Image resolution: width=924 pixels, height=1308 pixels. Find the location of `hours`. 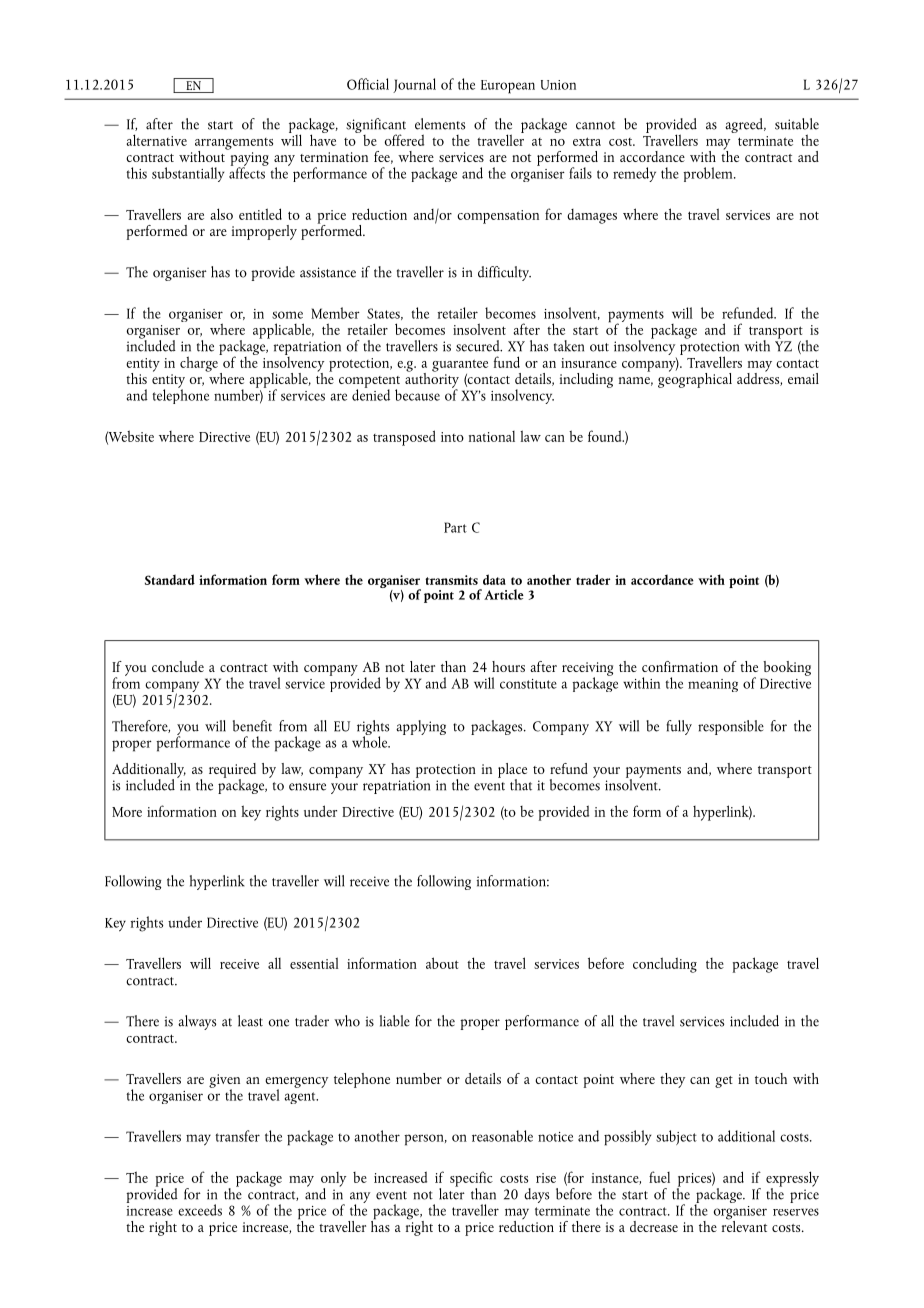

hours is located at coordinates (508, 666).
